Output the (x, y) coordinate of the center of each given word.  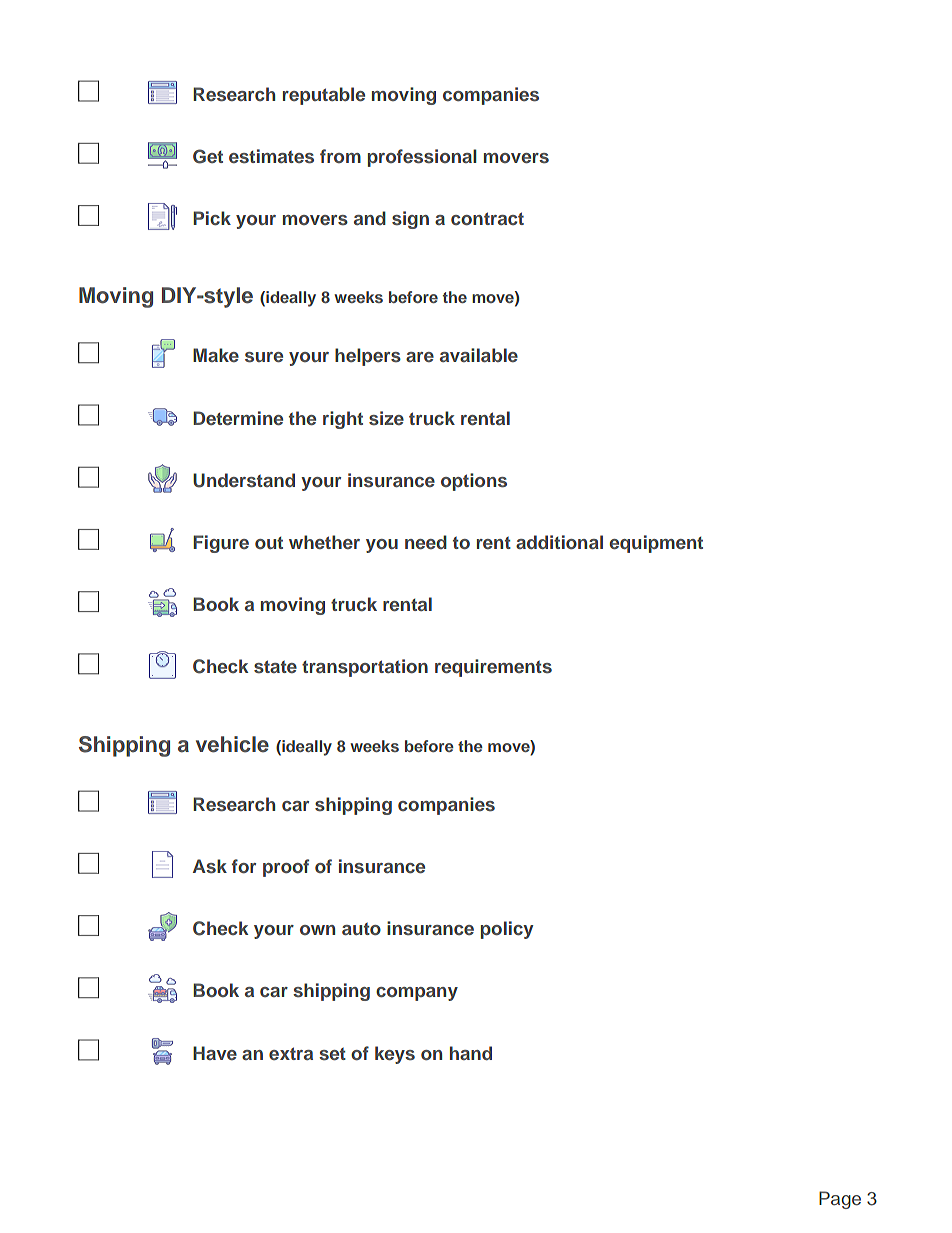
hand (471, 1053)
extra (291, 1053)
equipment (656, 544)
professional (422, 158)
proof (286, 868)
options (474, 482)
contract (487, 218)
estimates (271, 156)
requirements (493, 668)
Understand (244, 480)
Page (840, 1200)
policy (507, 930)
